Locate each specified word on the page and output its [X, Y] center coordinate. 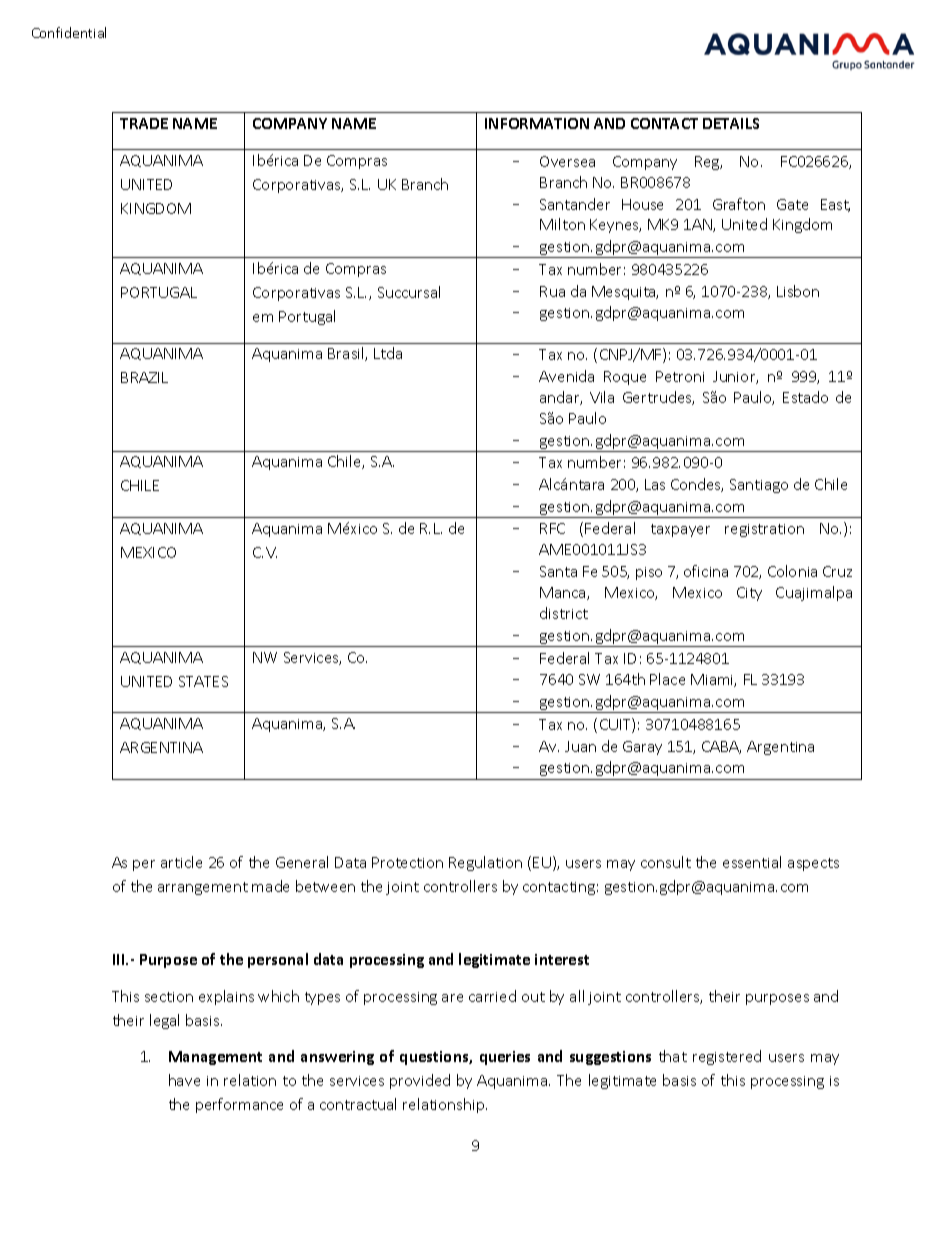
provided [420, 1081]
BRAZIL [144, 377]
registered [727, 1057]
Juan [580, 746]
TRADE [144, 123]
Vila [602, 397]
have [184, 1080]
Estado [805, 397]
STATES [203, 681]
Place [667, 679]
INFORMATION [537, 123]
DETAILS [731, 123]
